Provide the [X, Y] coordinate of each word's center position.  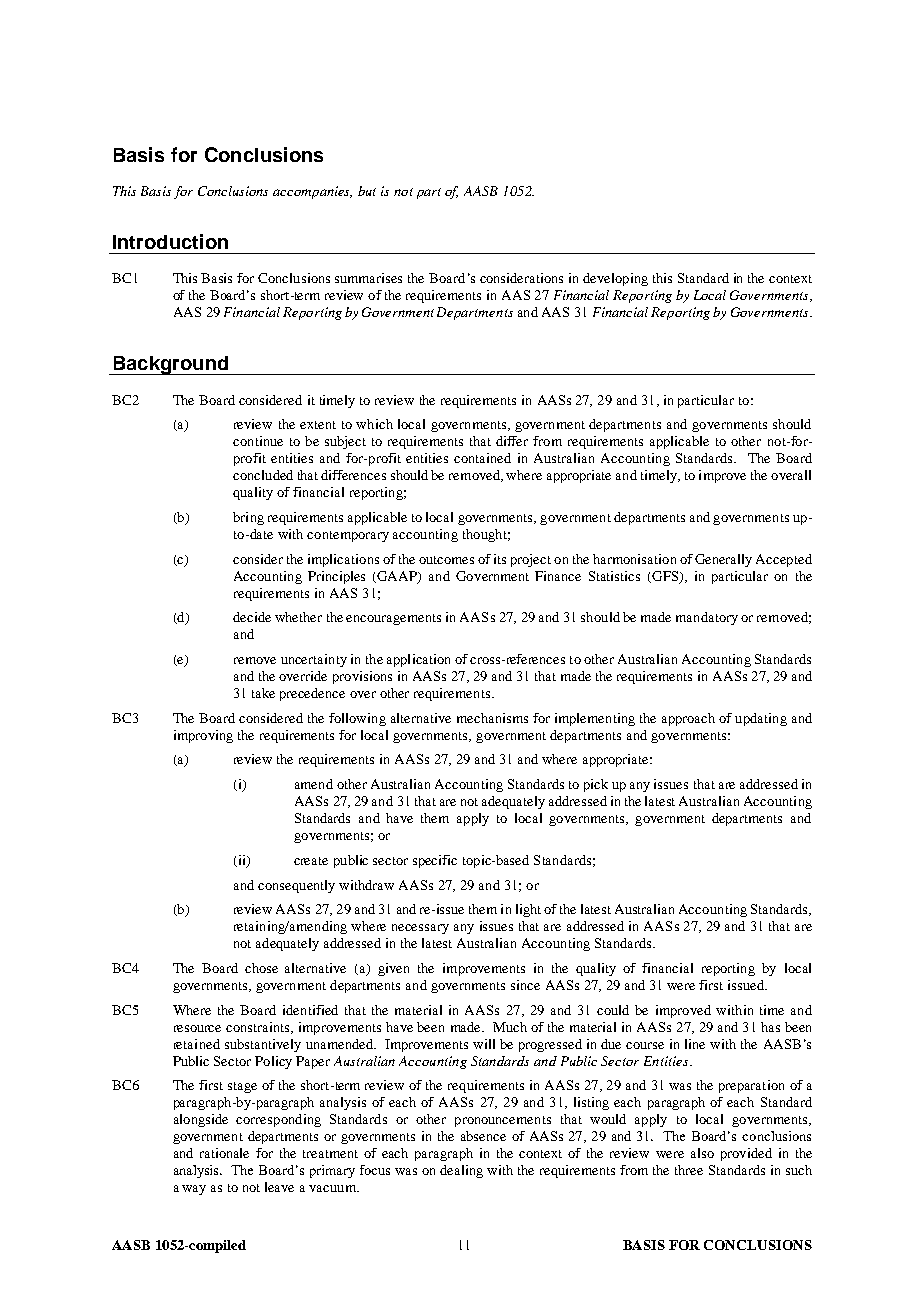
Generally [723, 560]
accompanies [312, 192]
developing [615, 279]
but [367, 191]
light [528, 910]
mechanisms [492, 718]
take [263, 693]
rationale [224, 1153]
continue [258, 441]
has [770, 1027]
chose [261, 968]
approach [688, 719]
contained [482, 458]
